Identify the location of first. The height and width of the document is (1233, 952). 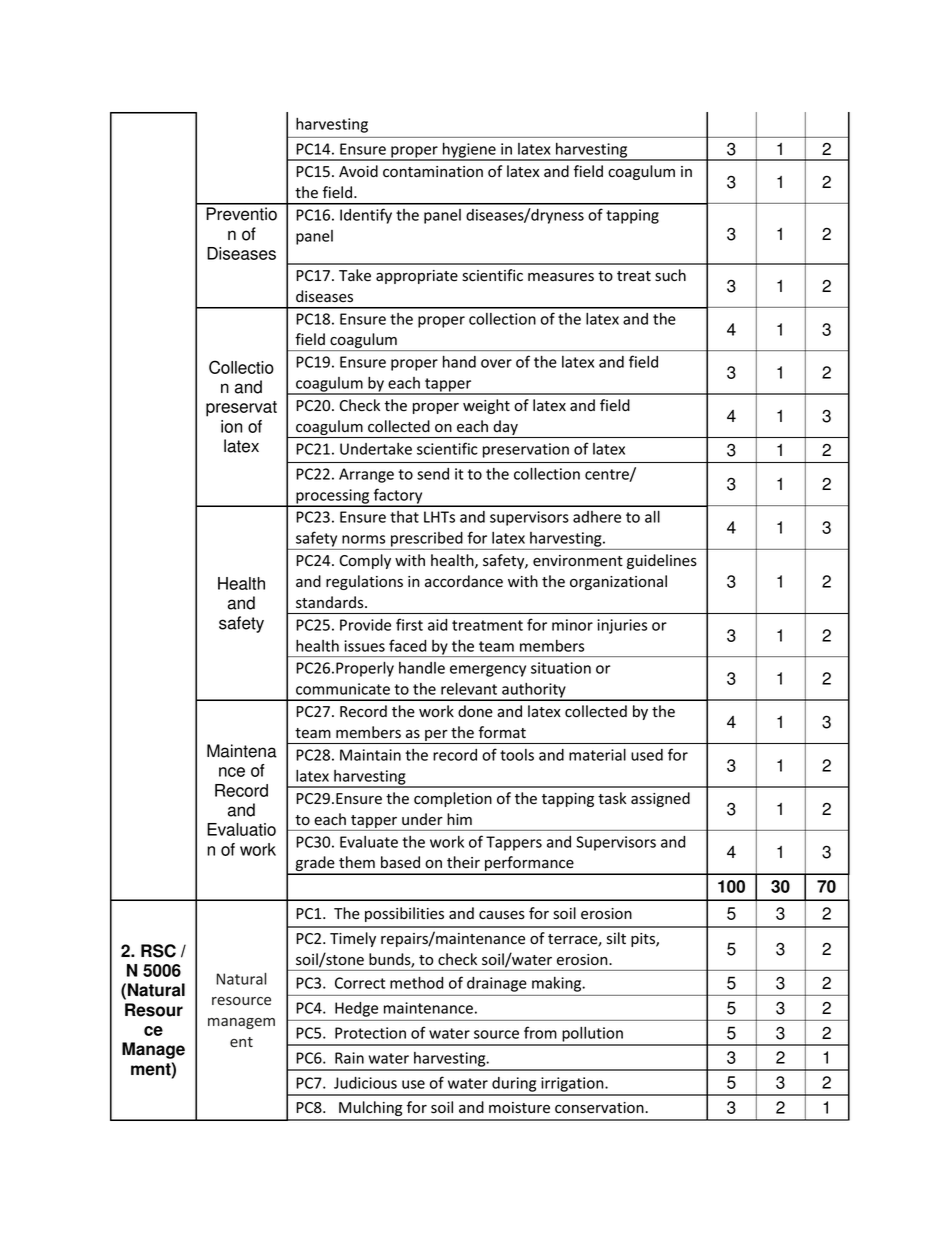
(409, 624).
